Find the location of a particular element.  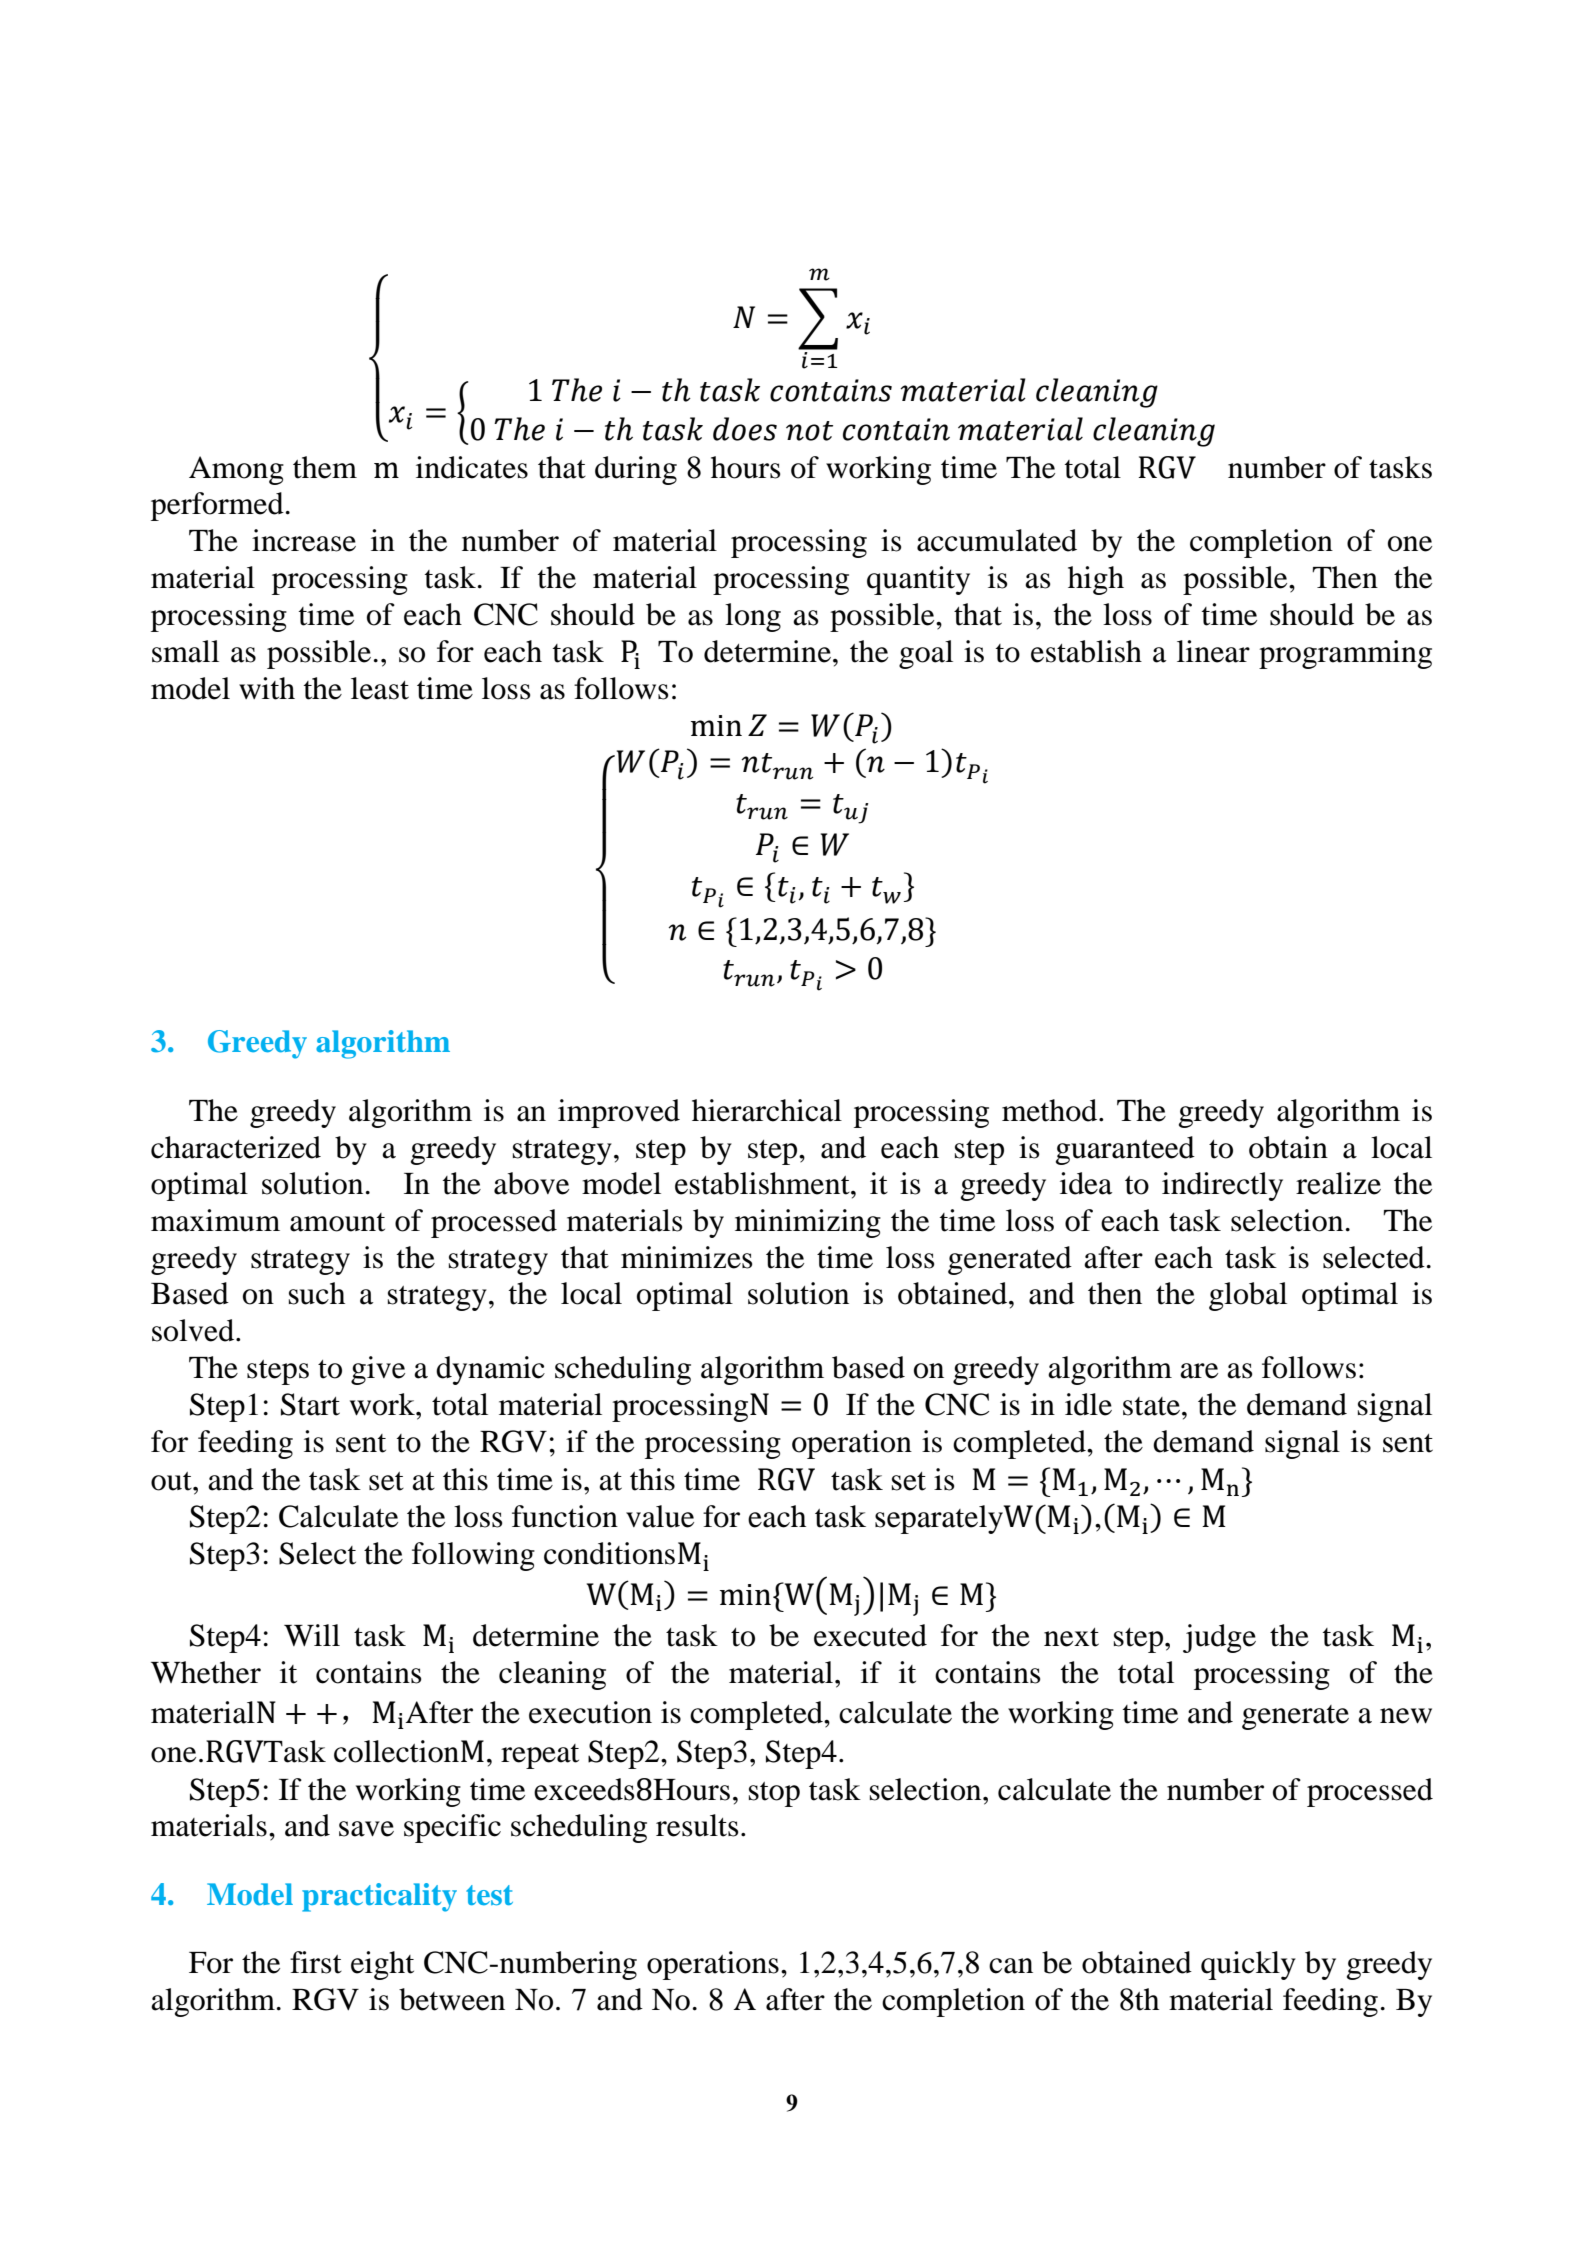

first is located at coordinates (316, 1962).
